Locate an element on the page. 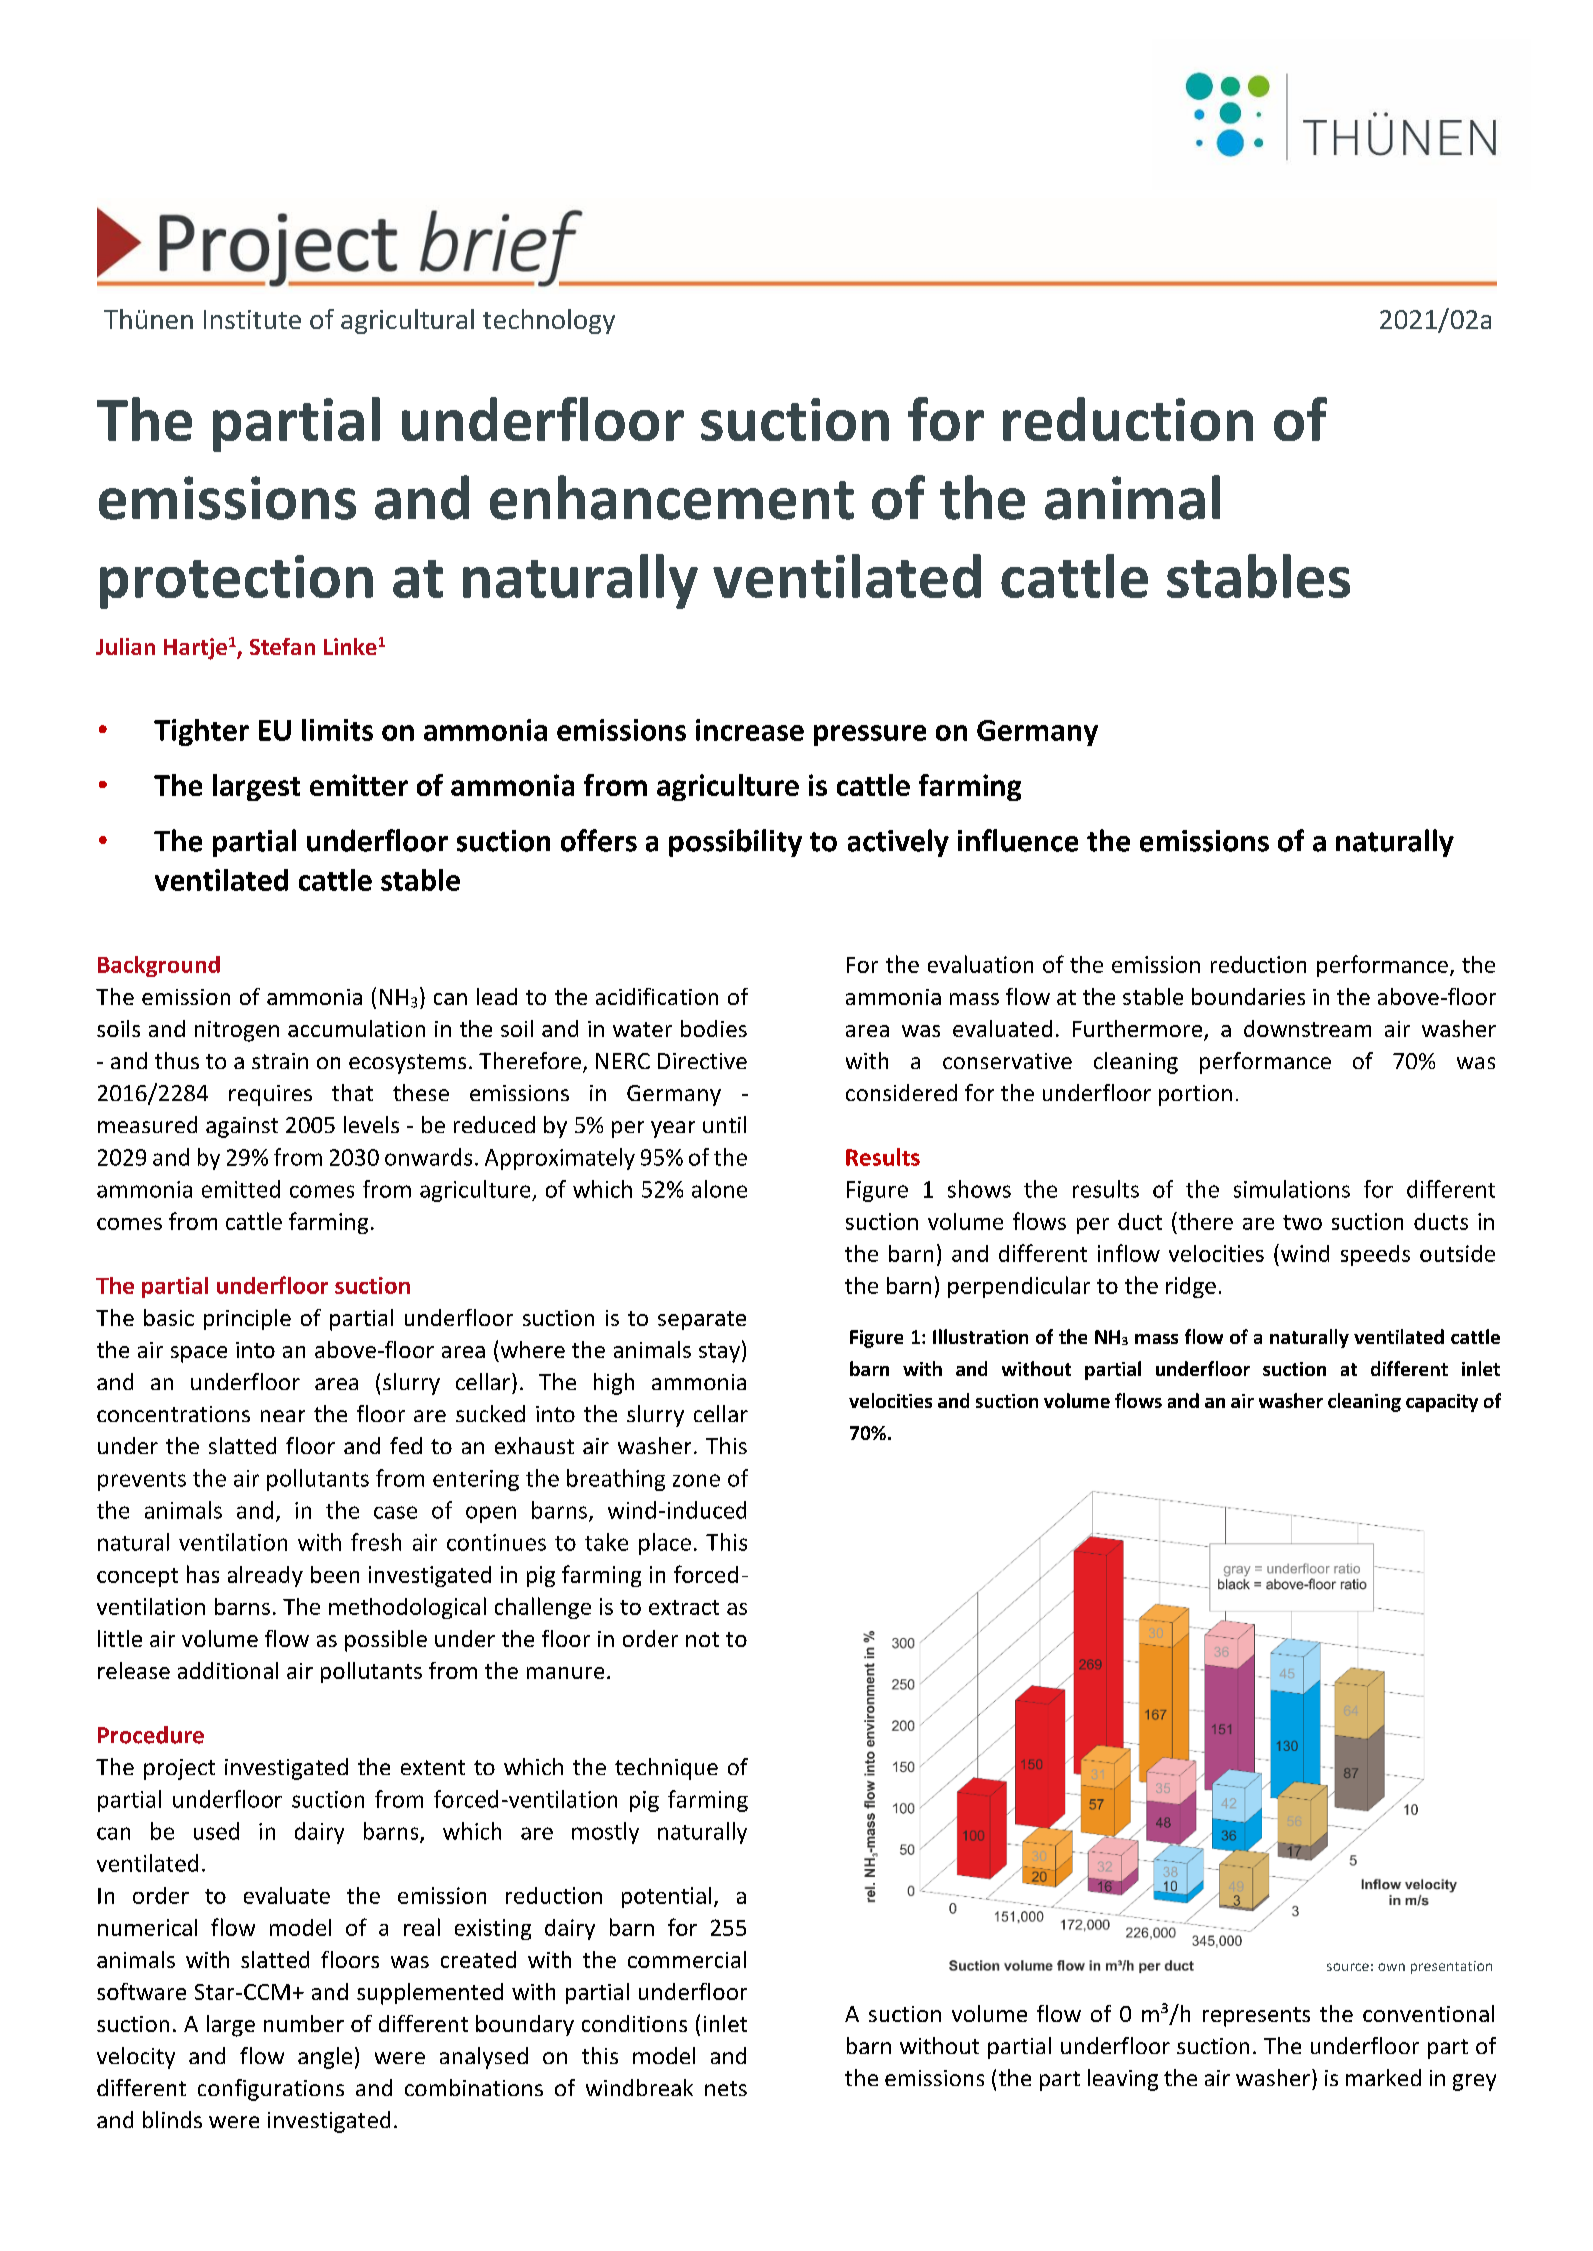 The width and height of the page is (1593, 2251). nets is located at coordinates (726, 2088).
